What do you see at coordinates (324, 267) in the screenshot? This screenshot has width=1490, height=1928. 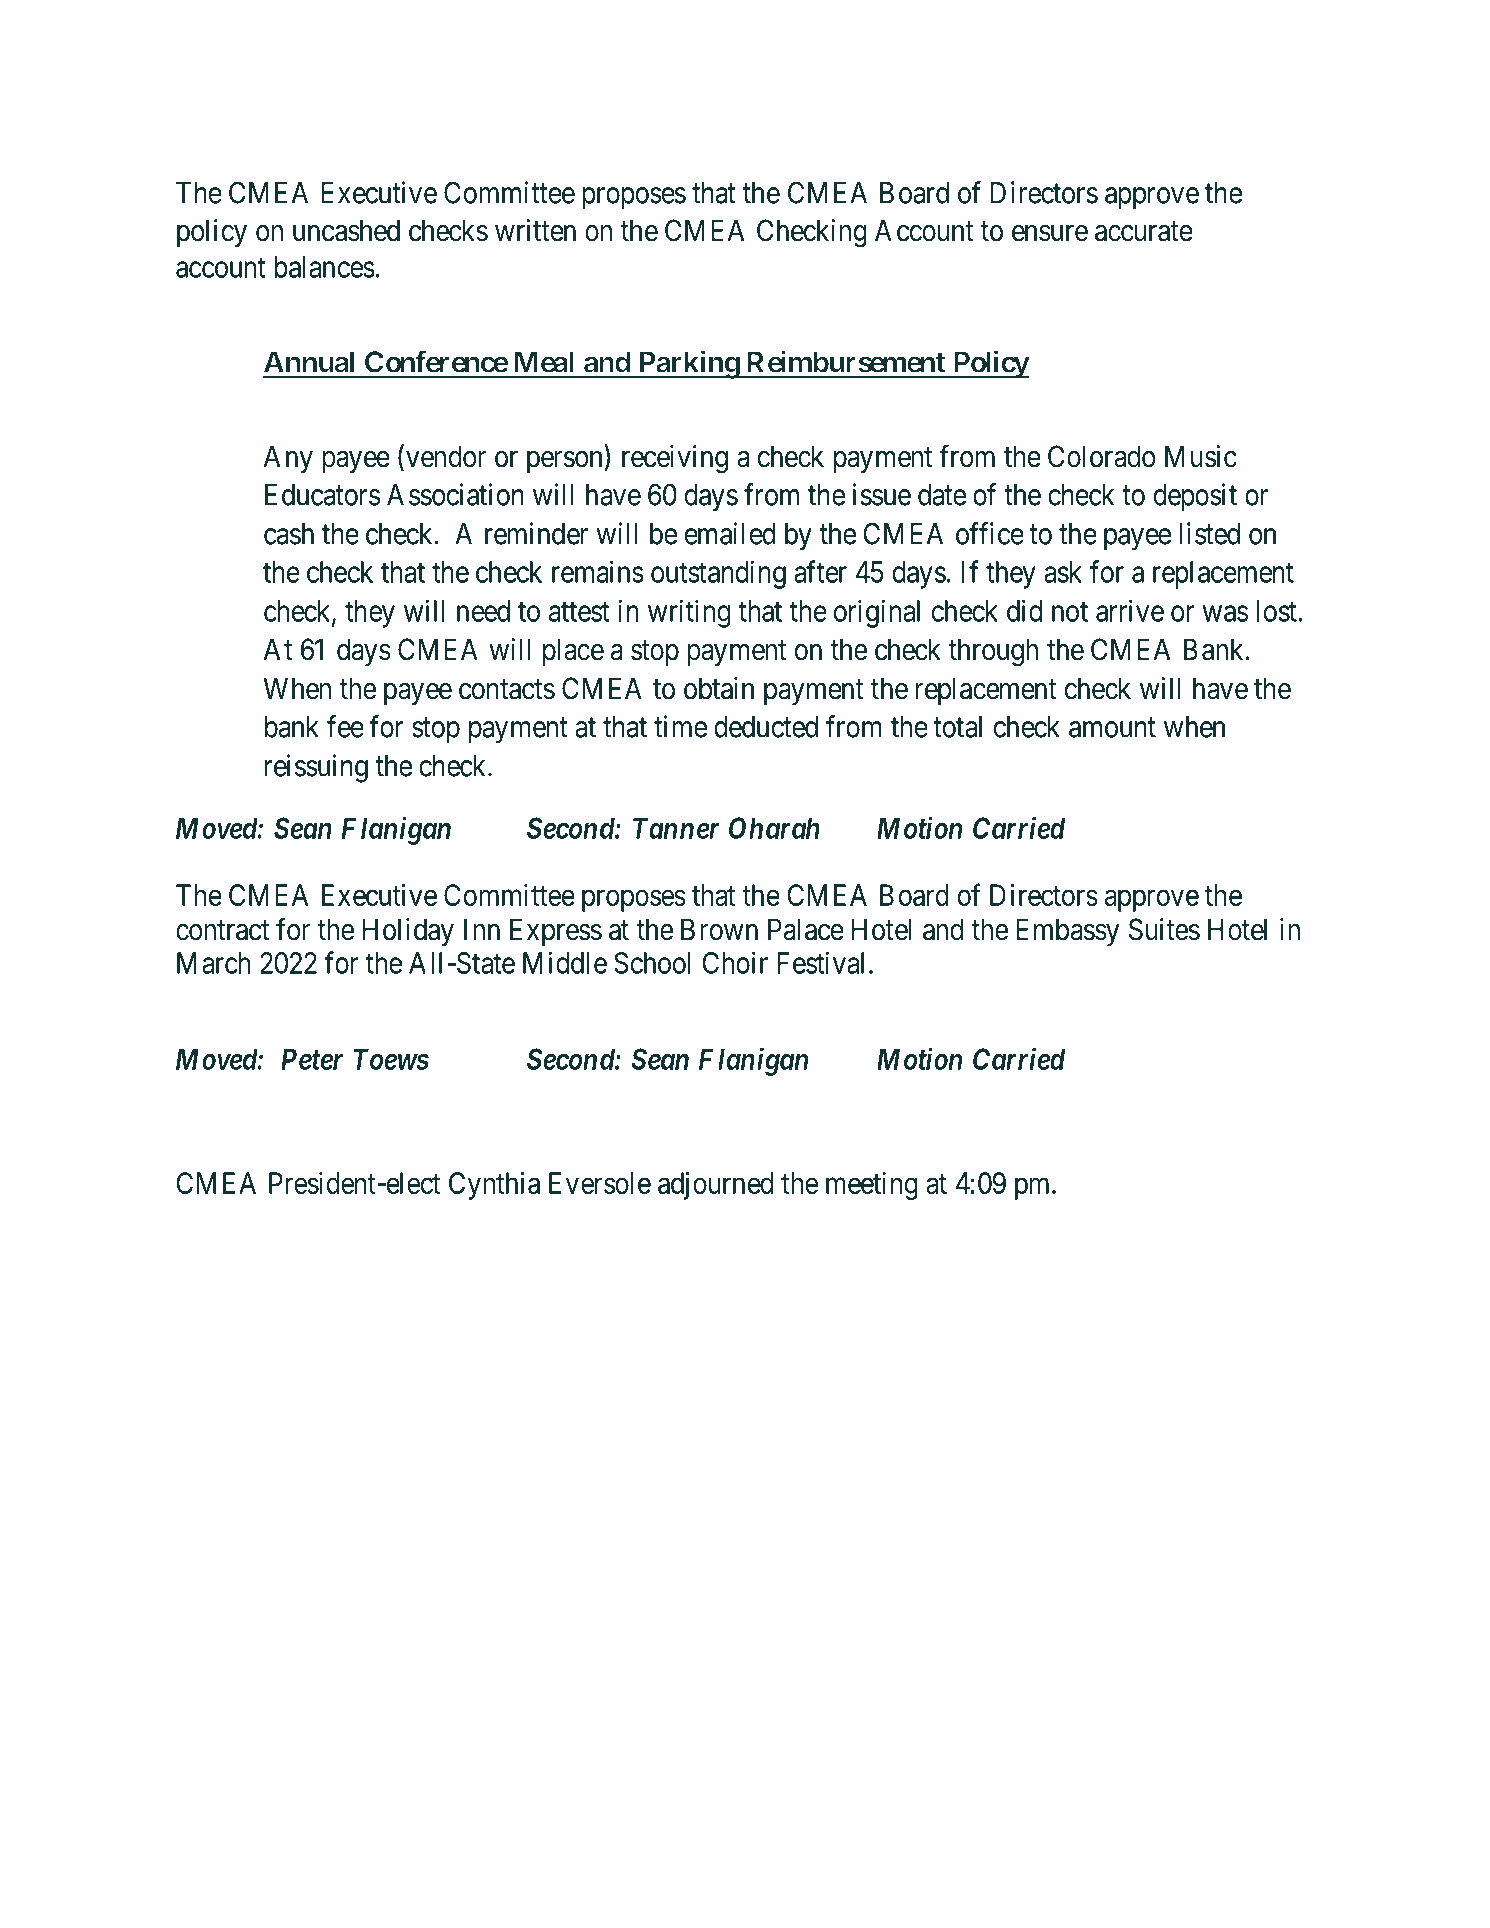 I see `balances` at bounding box center [324, 267].
